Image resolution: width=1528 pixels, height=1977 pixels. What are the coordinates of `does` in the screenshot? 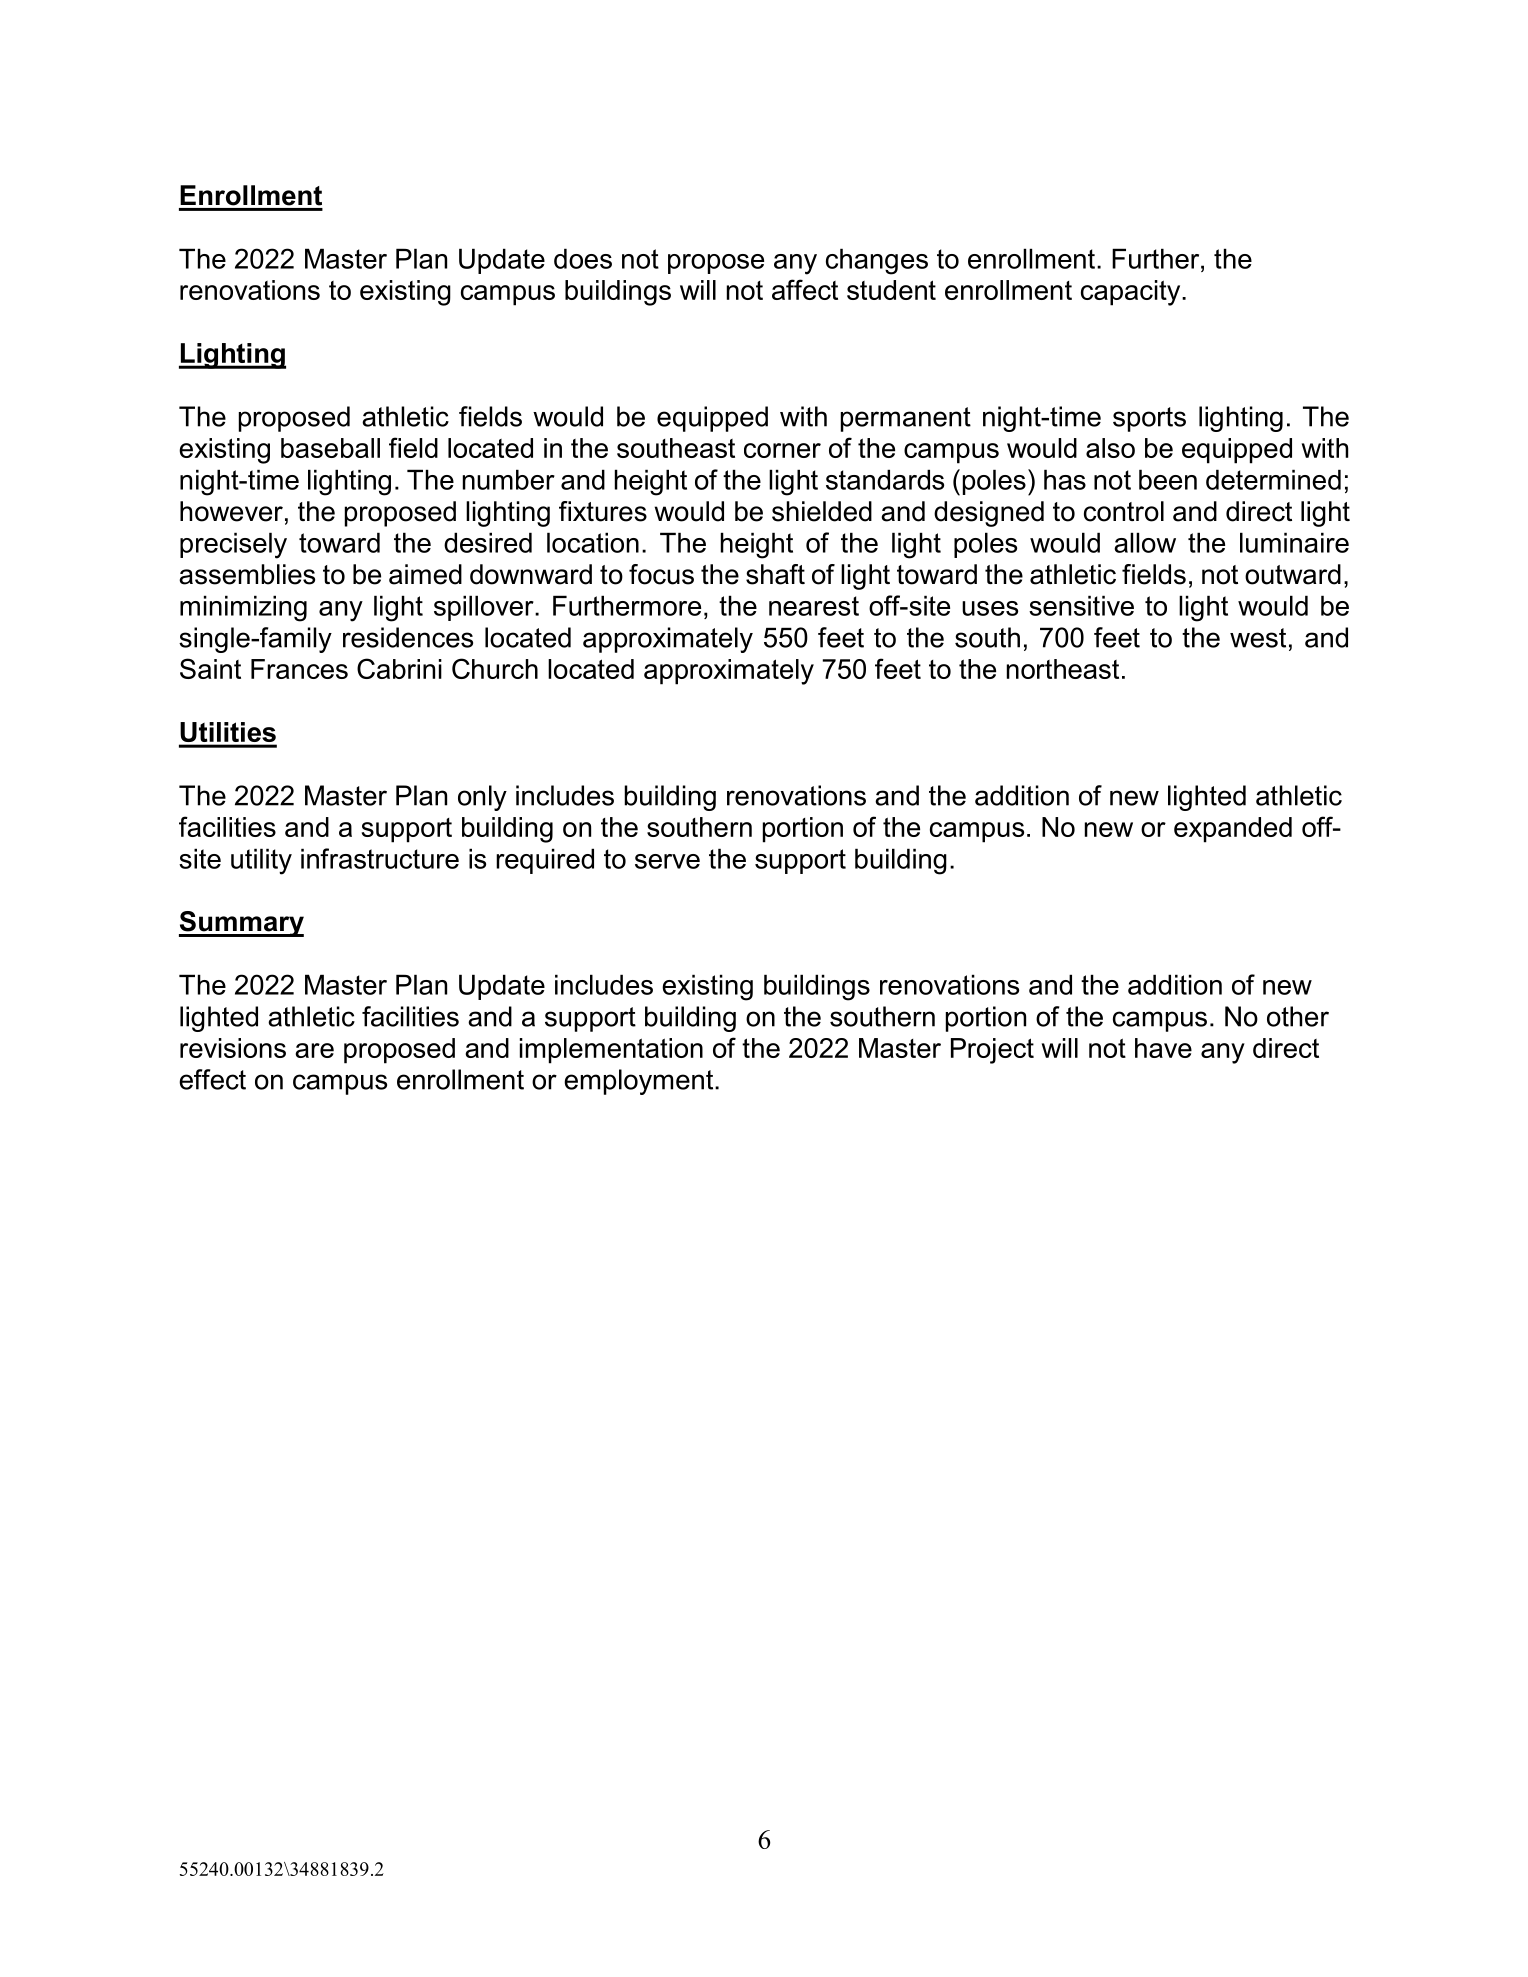 It's located at (583, 258).
